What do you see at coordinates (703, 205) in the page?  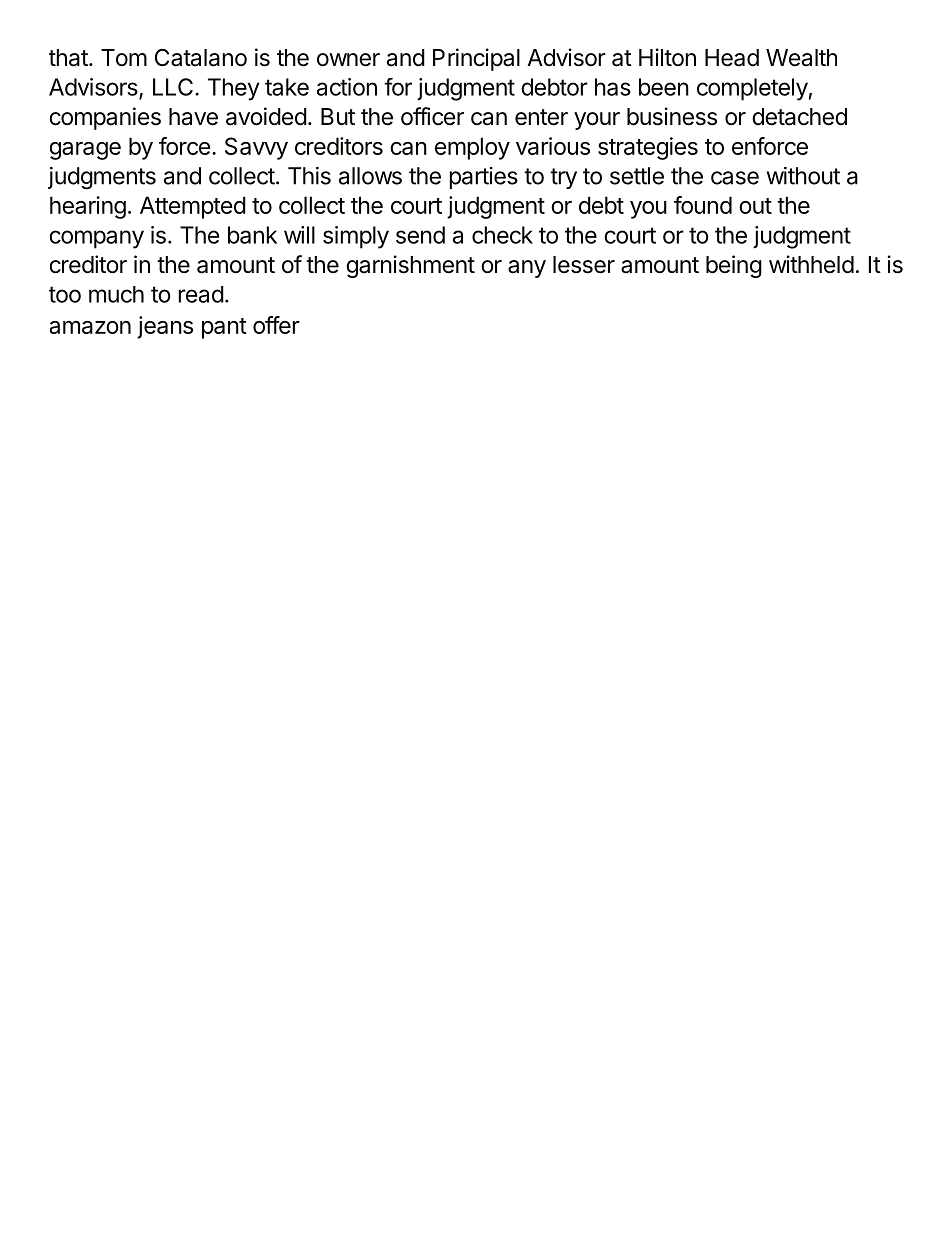 I see `found` at bounding box center [703, 205].
